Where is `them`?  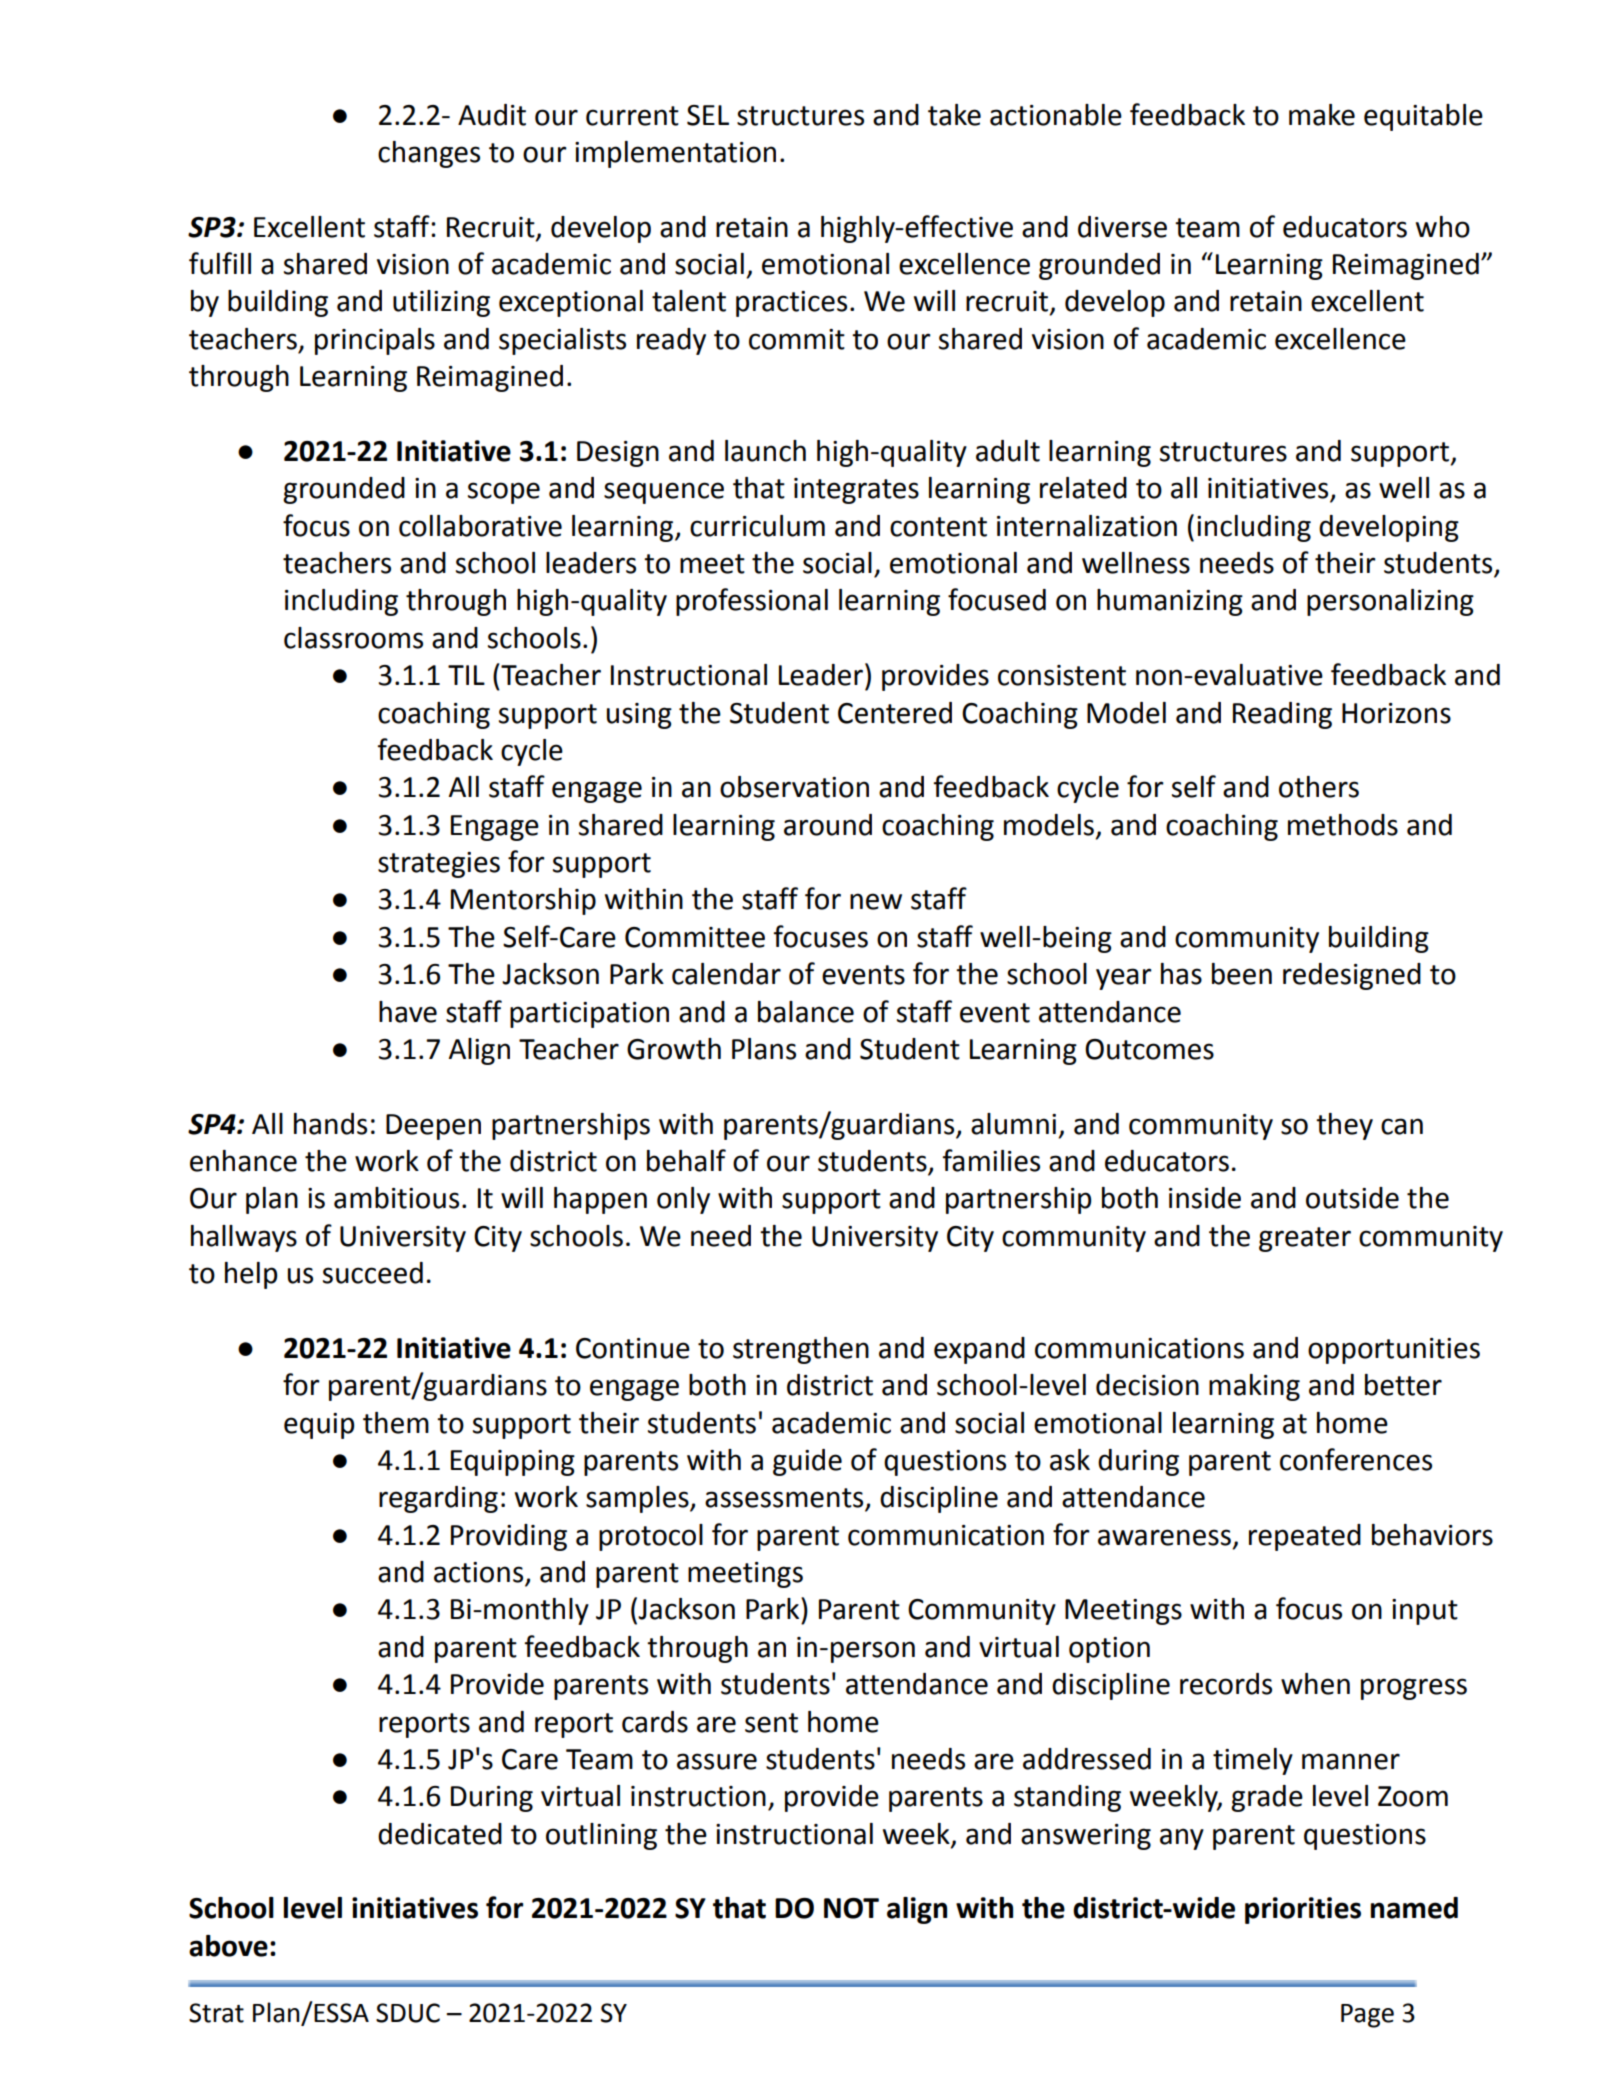 them is located at coordinates (396, 1423).
